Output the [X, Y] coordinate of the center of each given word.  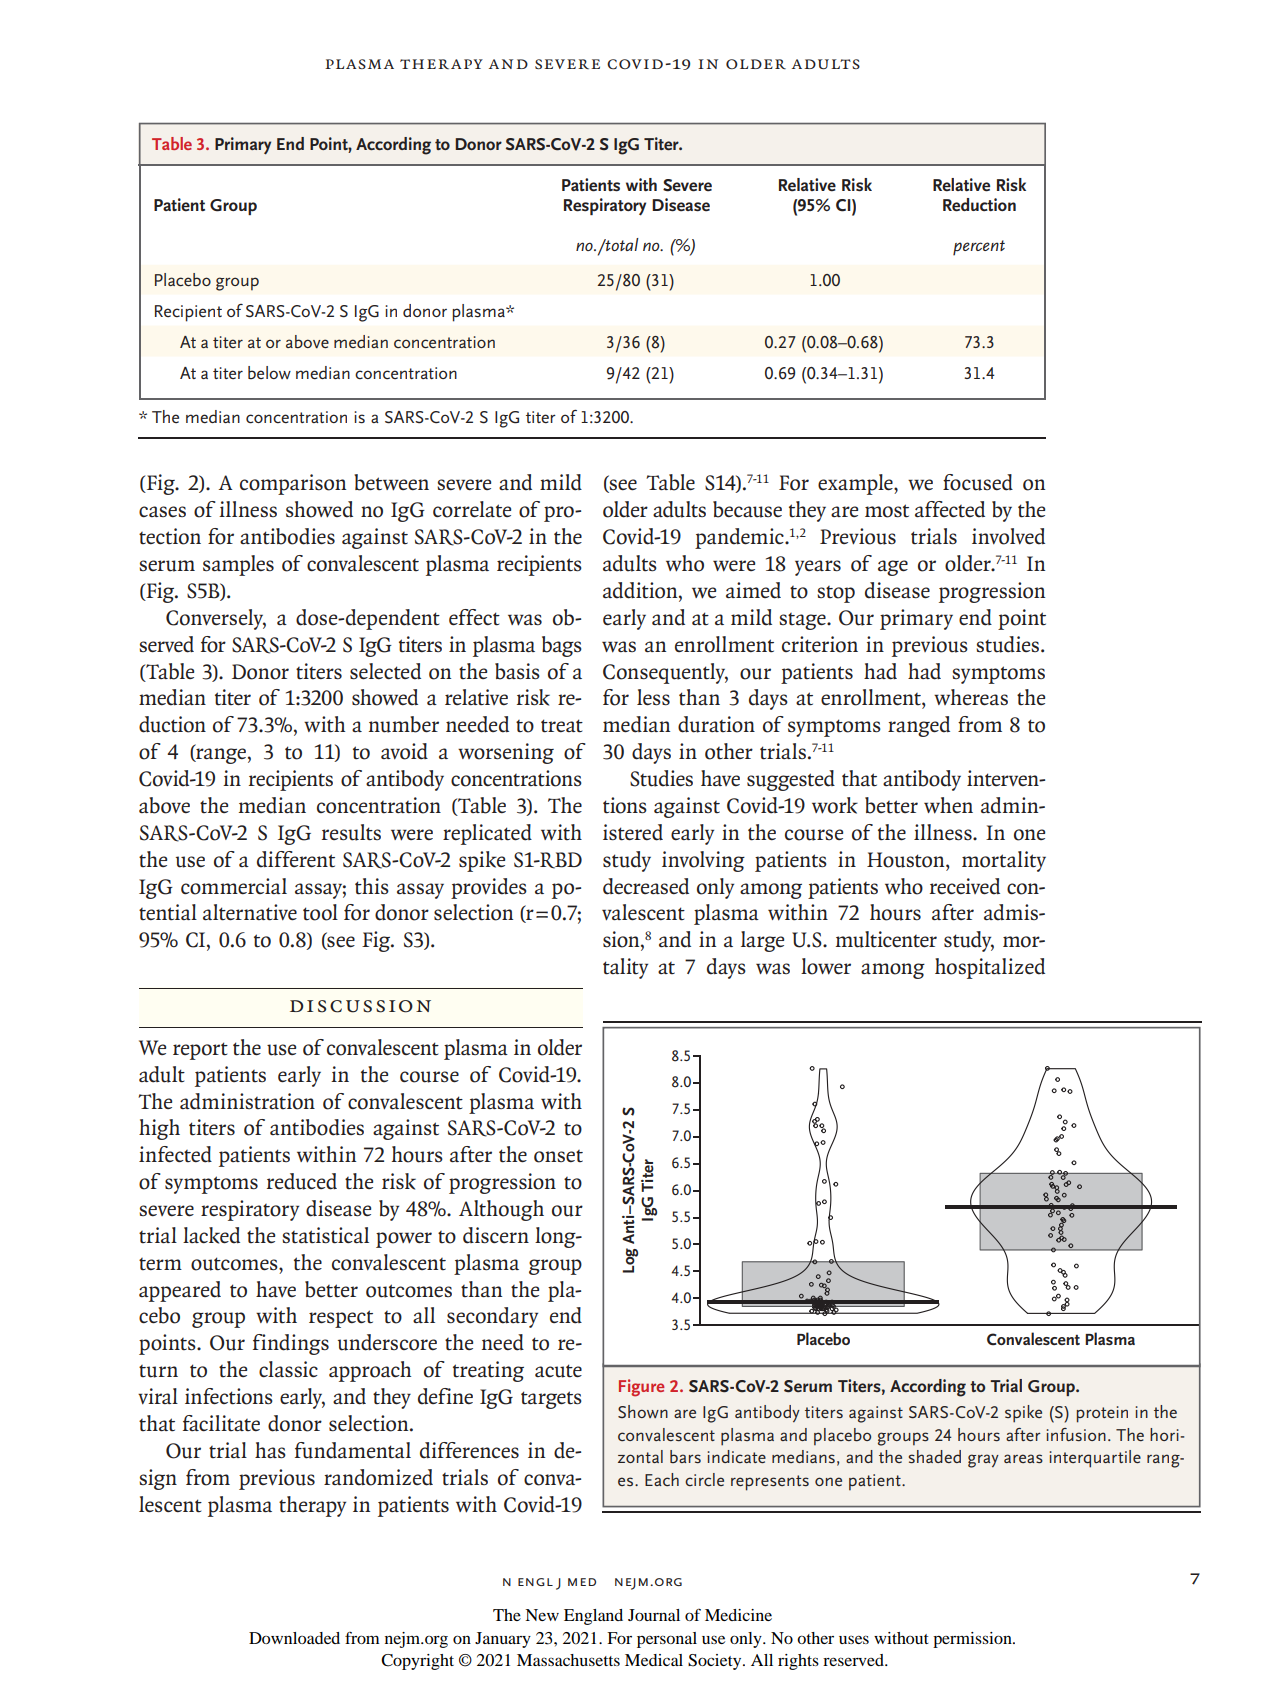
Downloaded [294, 1638]
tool [320, 912]
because [747, 509]
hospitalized [990, 968]
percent [979, 248]
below [269, 373]
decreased [646, 886]
